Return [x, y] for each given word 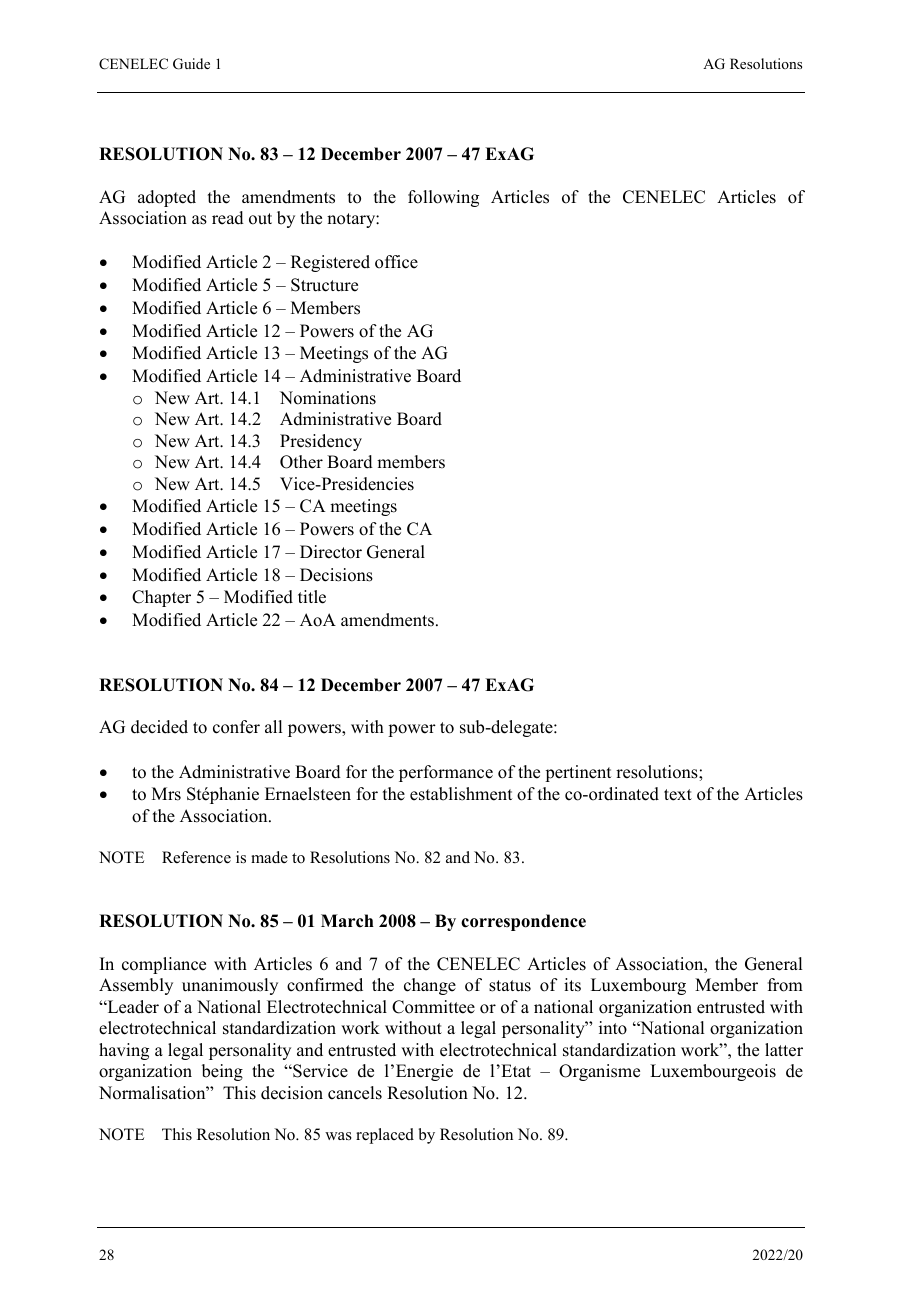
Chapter [161, 598]
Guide [191, 64]
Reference [196, 857]
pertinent [578, 773]
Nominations [328, 398]
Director [331, 552]
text [678, 795]
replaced [385, 1136]
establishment [461, 794]
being [222, 1072]
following [443, 198]
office [396, 262]
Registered [330, 263]
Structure [324, 285]
